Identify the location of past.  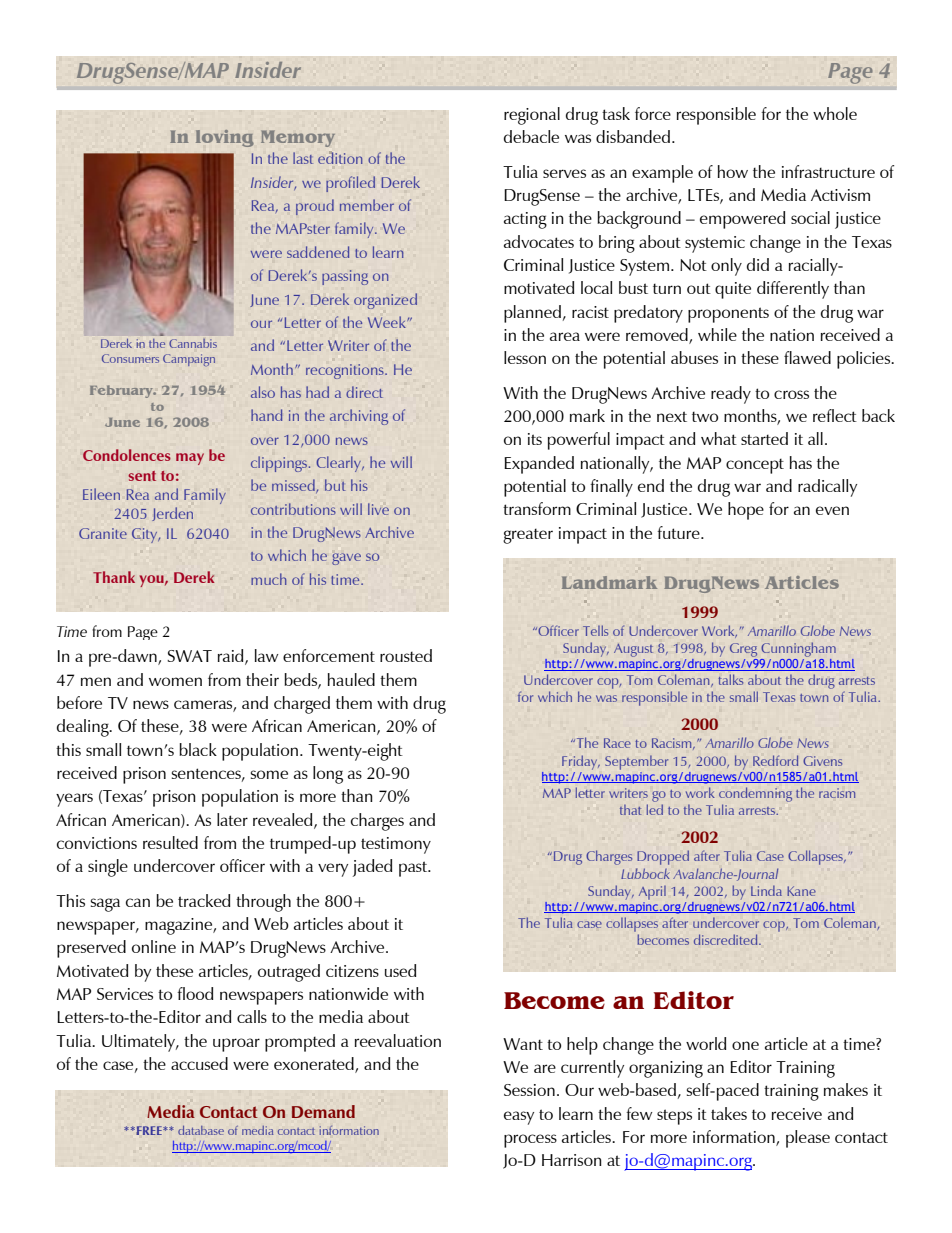
(414, 869).
